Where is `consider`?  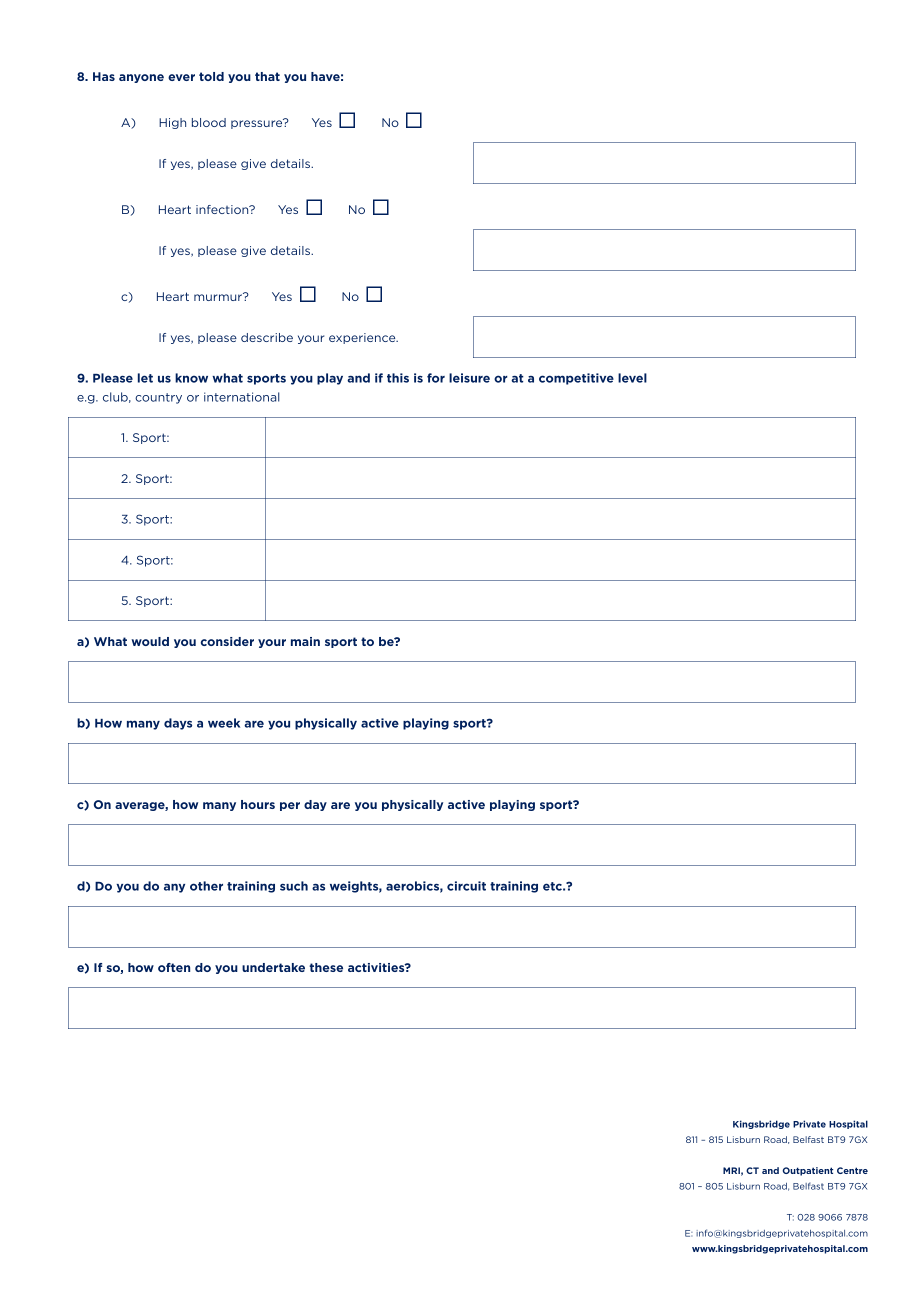 consider is located at coordinates (227, 641).
